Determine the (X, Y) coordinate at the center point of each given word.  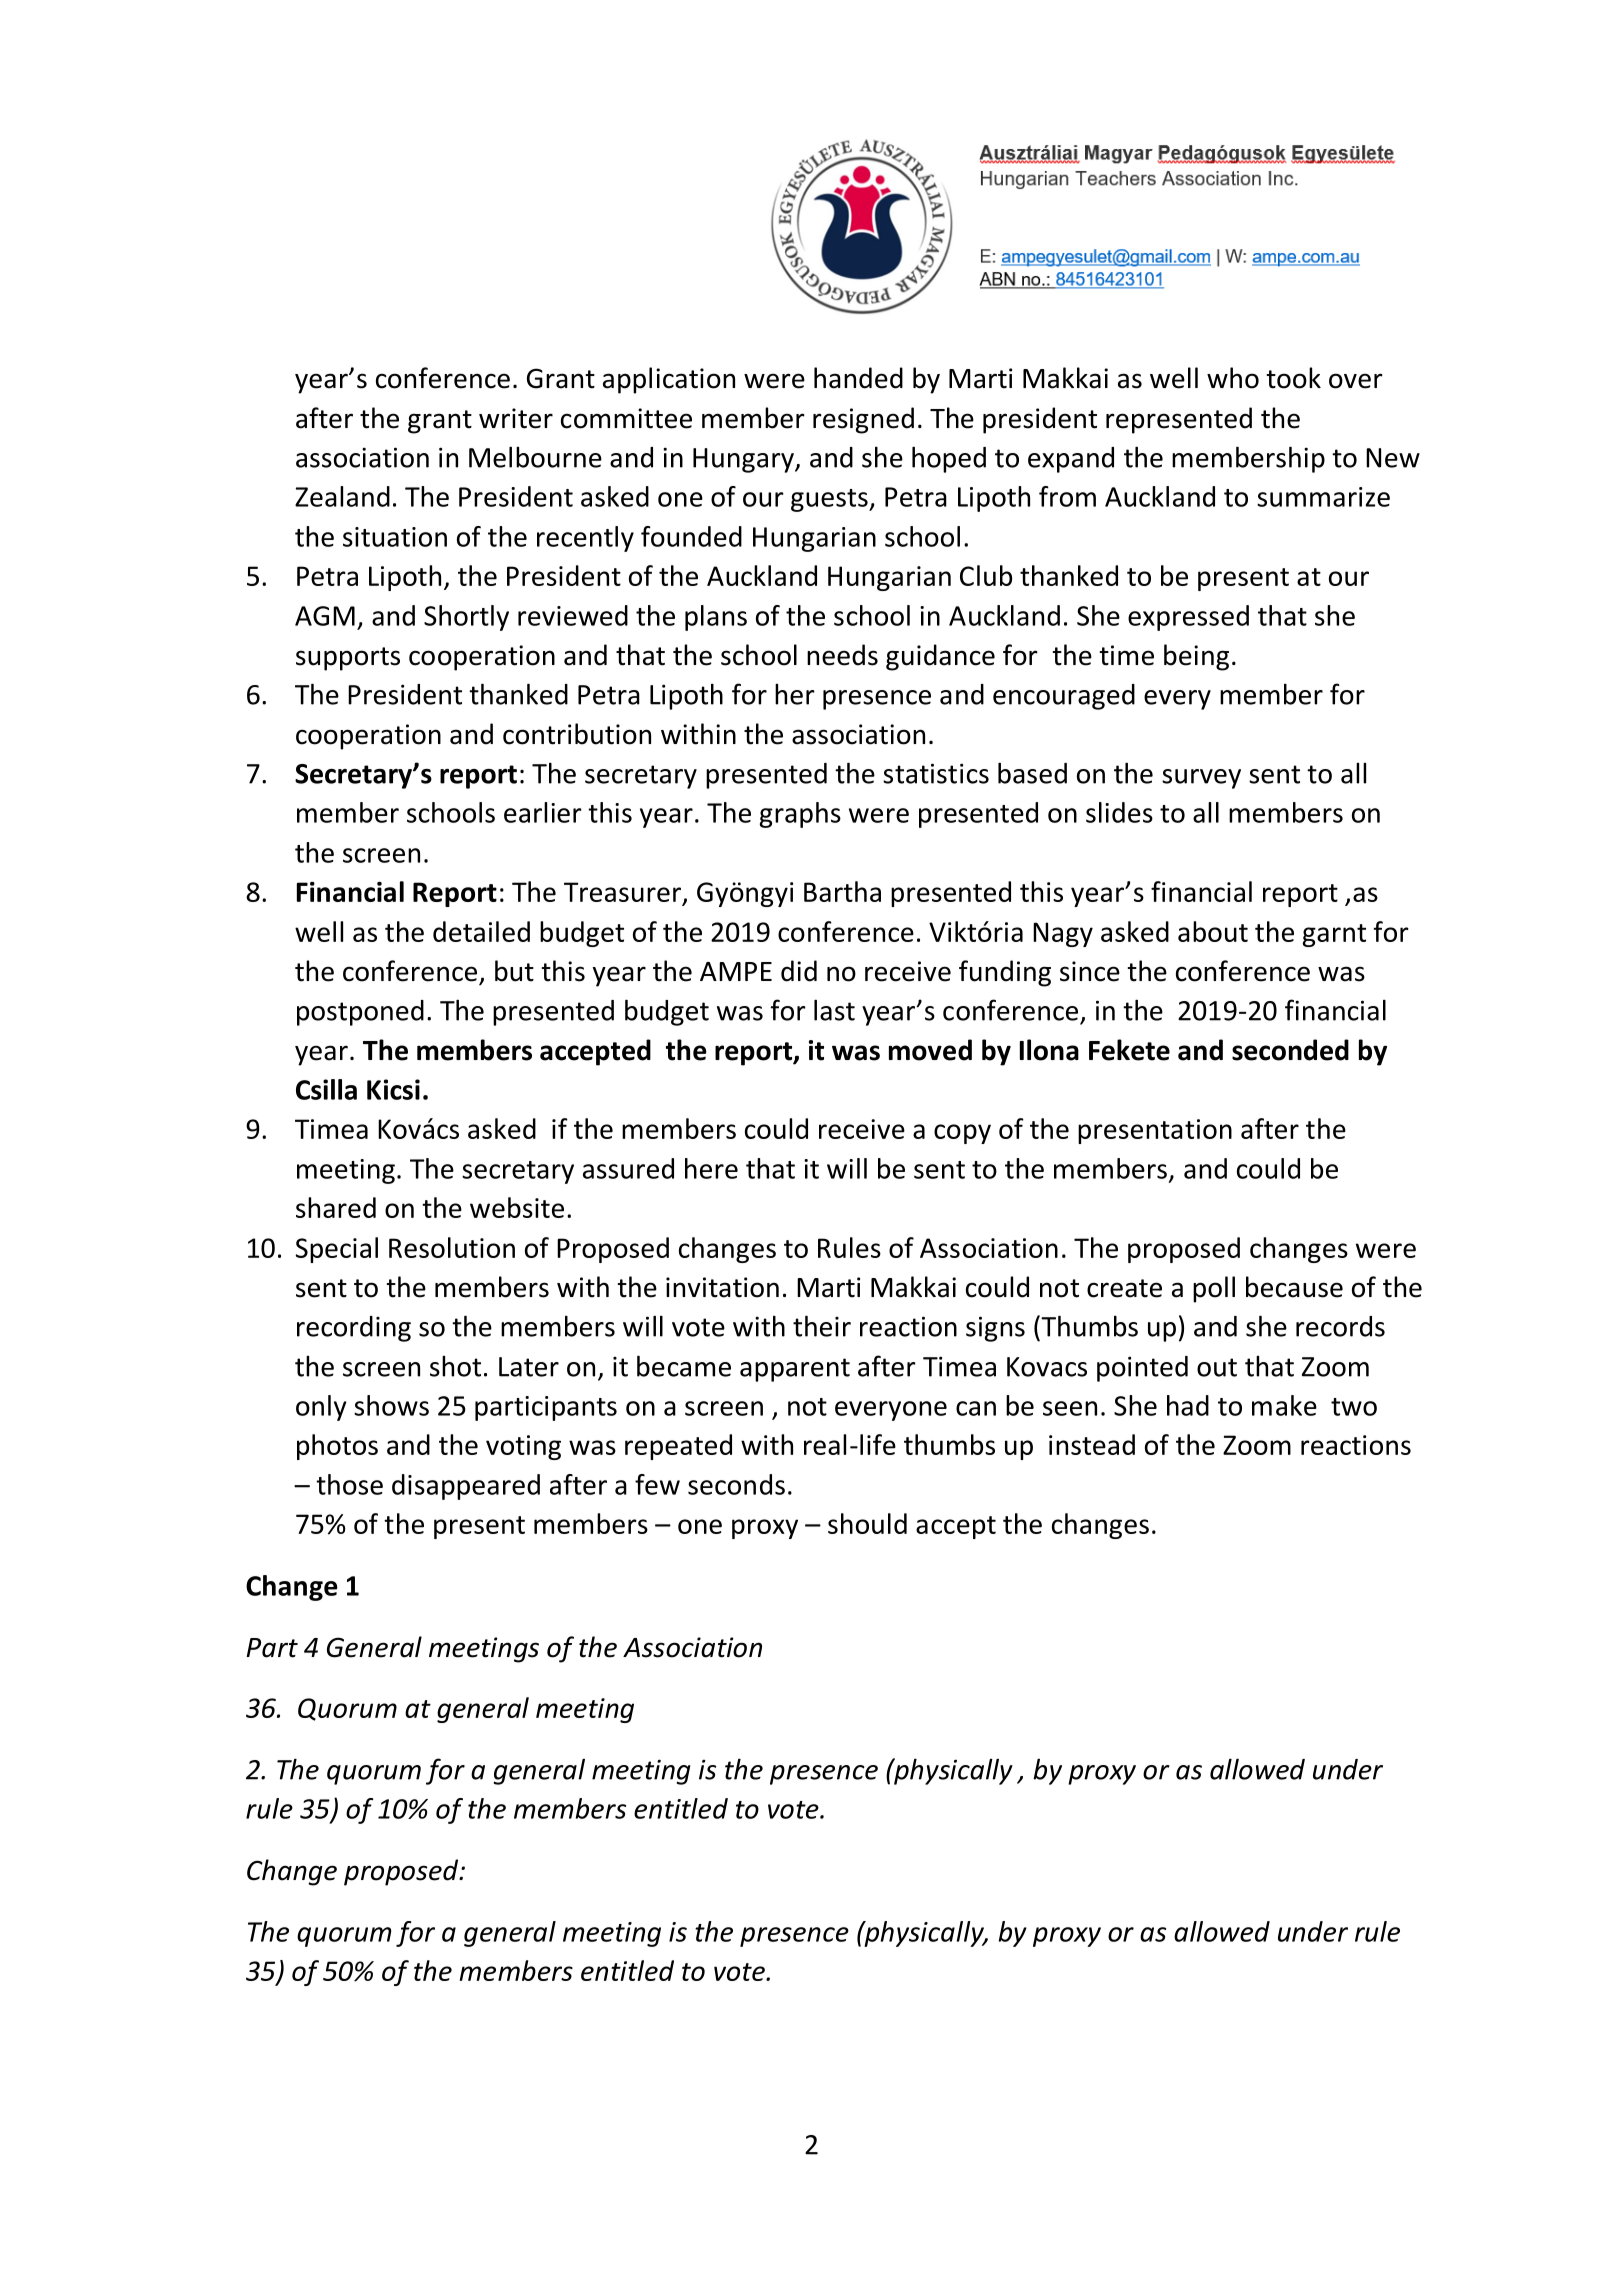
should (867, 1523)
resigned (863, 420)
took (1294, 378)
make (1284, 1405)
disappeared (466, 1487)
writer (516, 418)
